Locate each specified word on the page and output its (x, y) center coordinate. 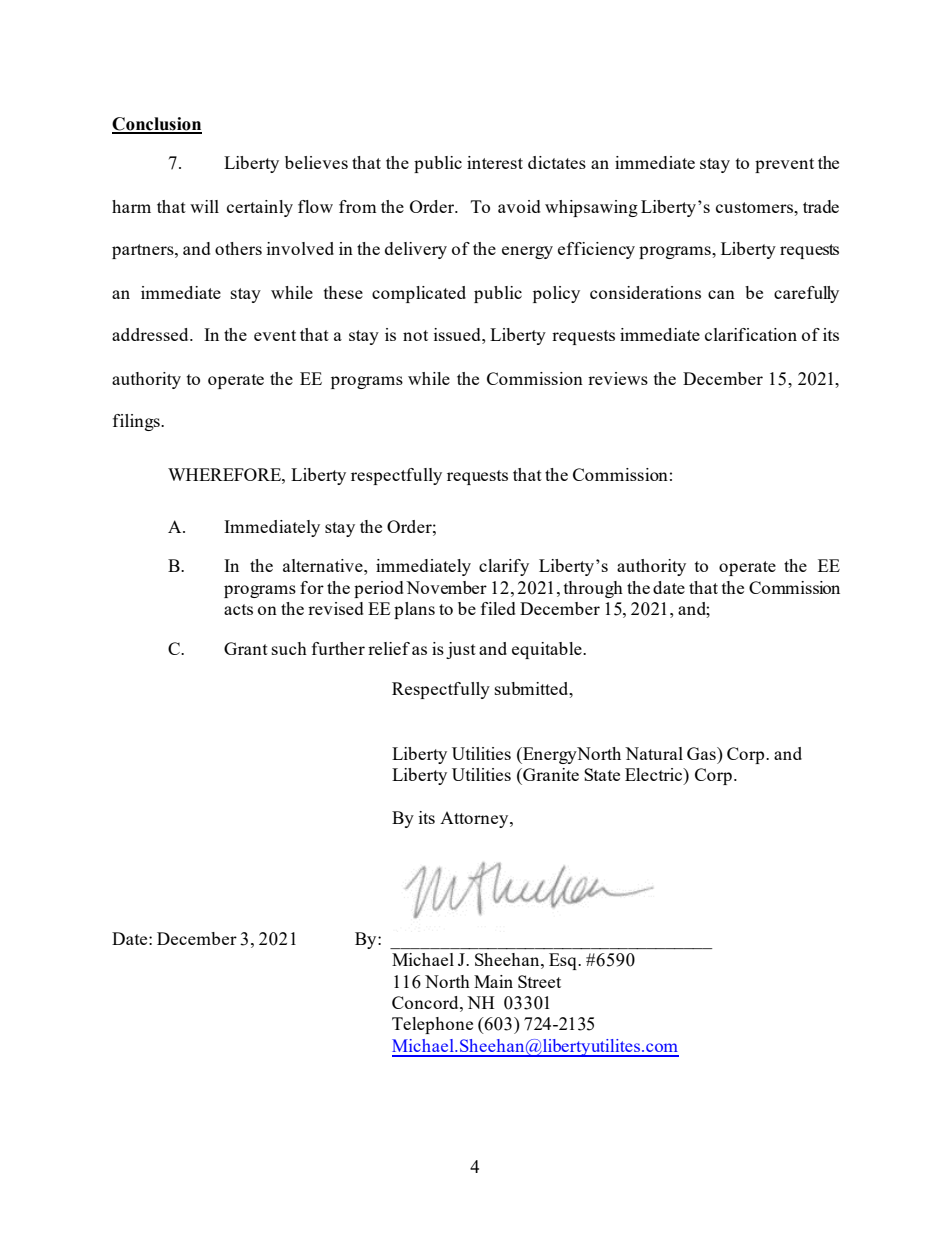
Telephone (432, 1025)
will (204, 206)
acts (238, 609)
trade (821, 206)
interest (495, 162)
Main (493, 981)
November (446, 587)
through (593, 589)
